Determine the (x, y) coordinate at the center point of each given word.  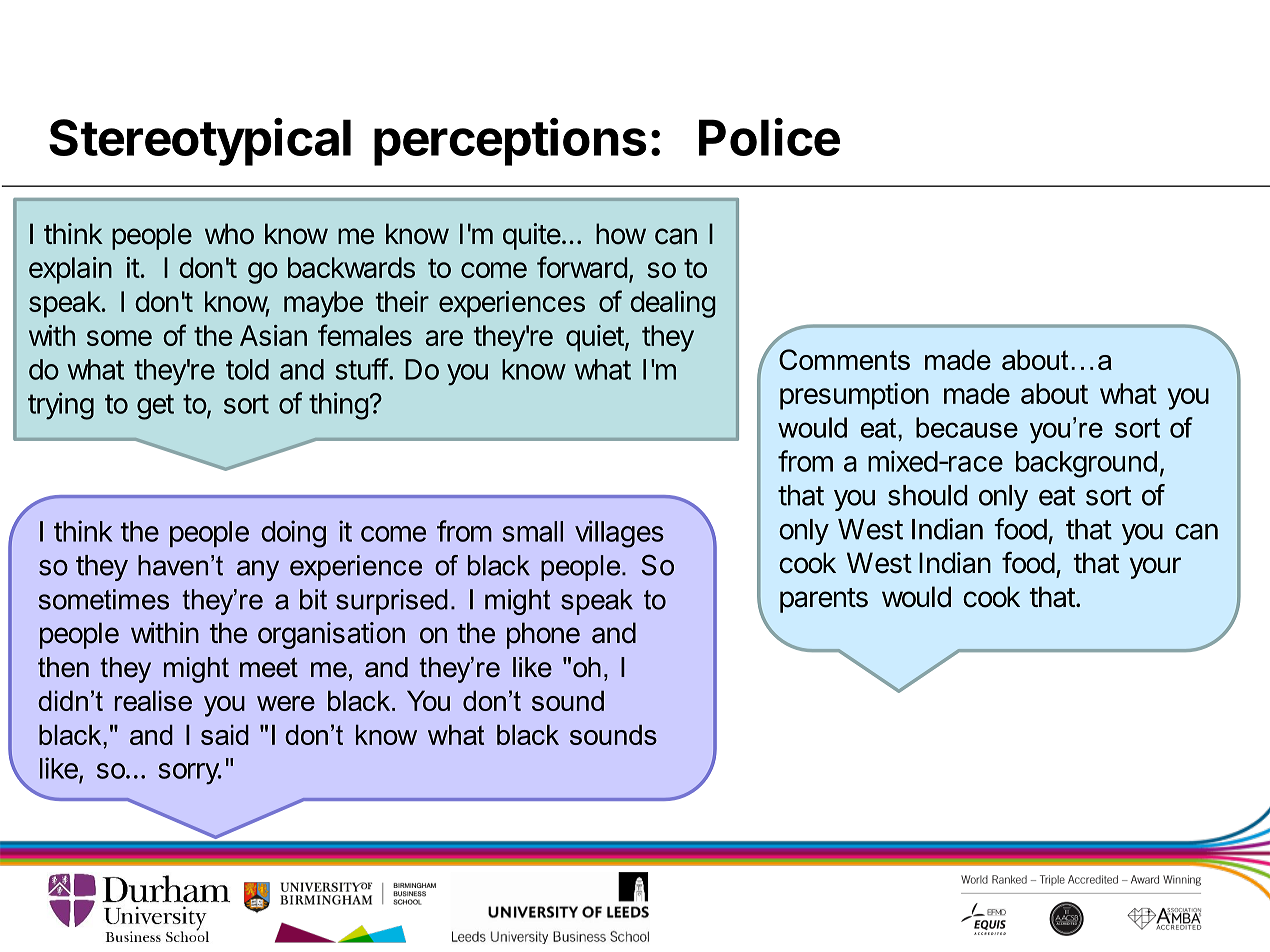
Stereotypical (200, 142)
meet (269, 667)
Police (769, 137)
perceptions (510, 142)
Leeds (84, 909)
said (225, 734)
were (286, 703)
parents (824, 600)
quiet (595, 338)
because (967, 427)
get (155, 407)
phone (543, 635)
